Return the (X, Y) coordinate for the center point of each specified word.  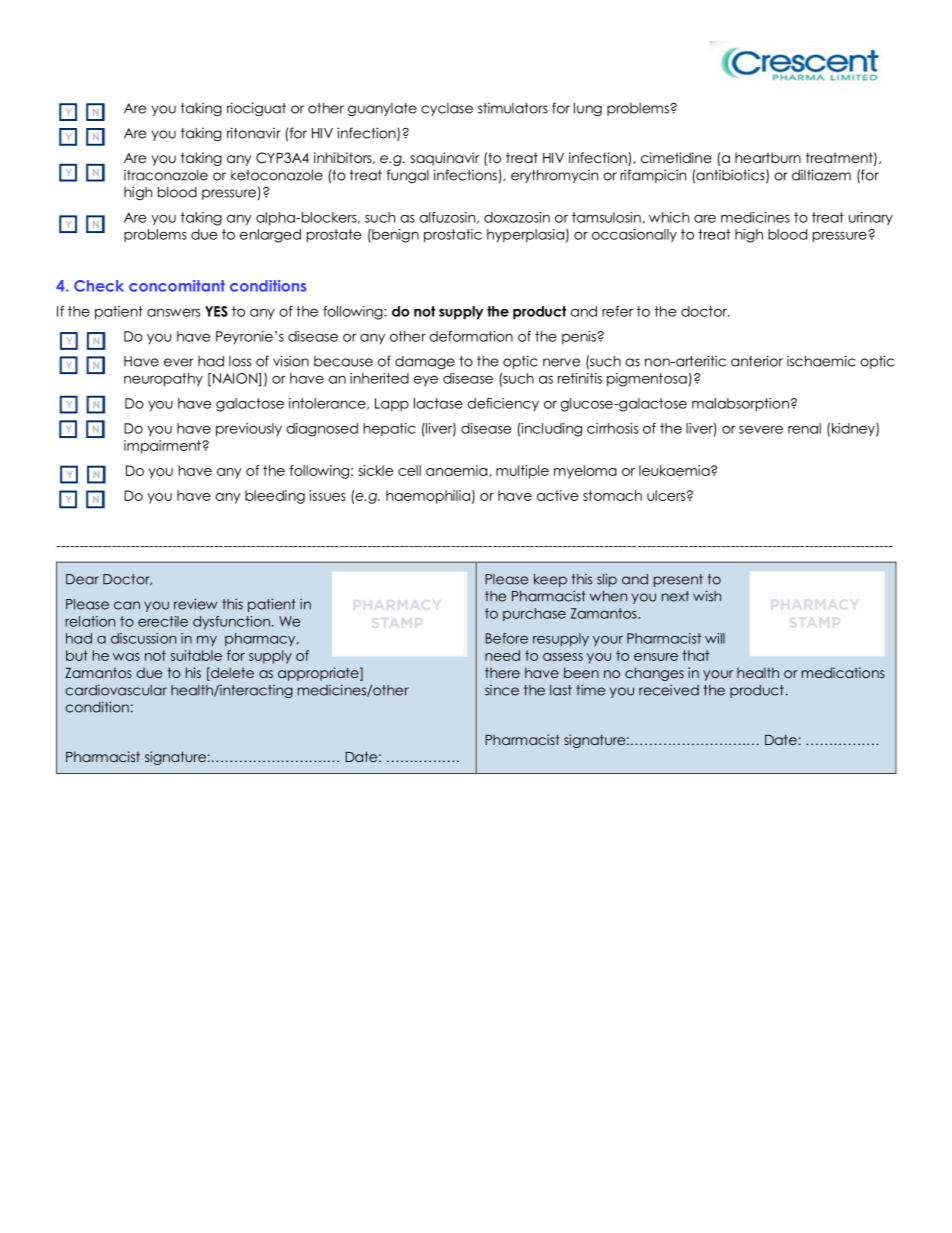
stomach (612, 495)
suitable (196, 655)
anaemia (456, 470)
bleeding (275, 497)
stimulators (513, 108)
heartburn (768, 157)
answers (173, 312)
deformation (471, 336)
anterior (757, 361)
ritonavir (254, 133)
